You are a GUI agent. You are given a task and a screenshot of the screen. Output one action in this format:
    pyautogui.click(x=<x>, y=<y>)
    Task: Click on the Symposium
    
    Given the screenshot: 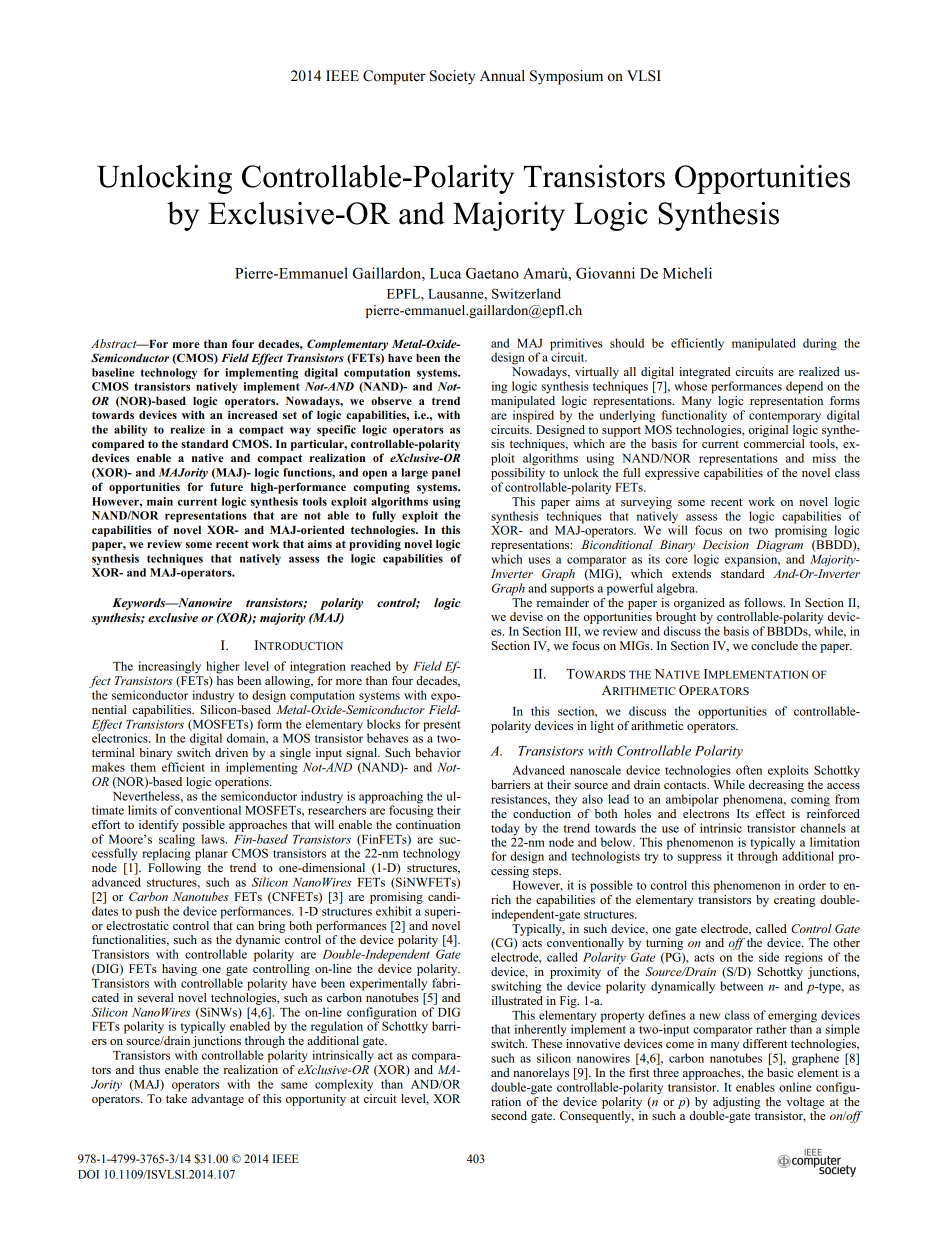 What is the action you would take?
    pyautogui.click(x=566, y=77)
